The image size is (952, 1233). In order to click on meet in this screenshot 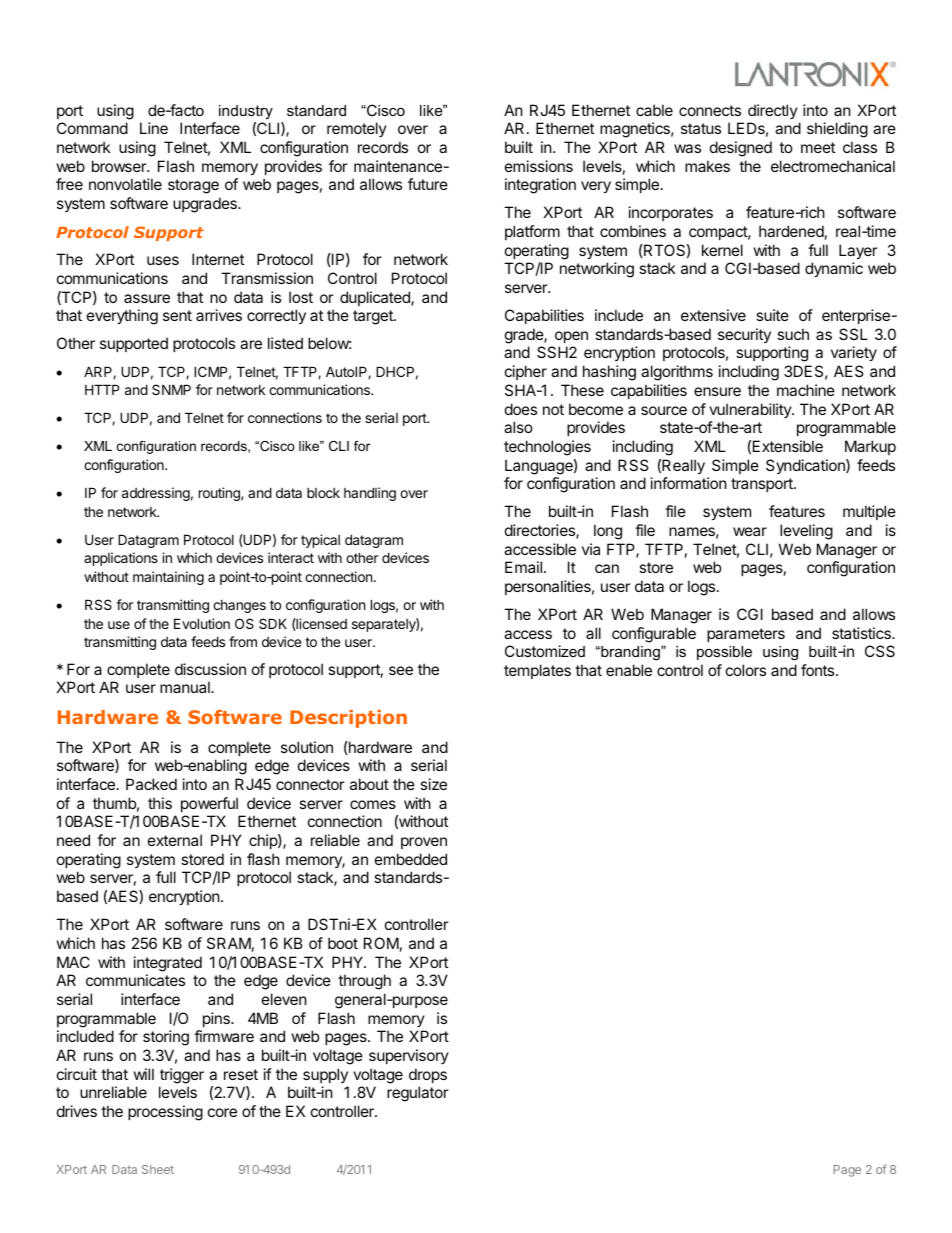, I will do `click(818, 147)`.
